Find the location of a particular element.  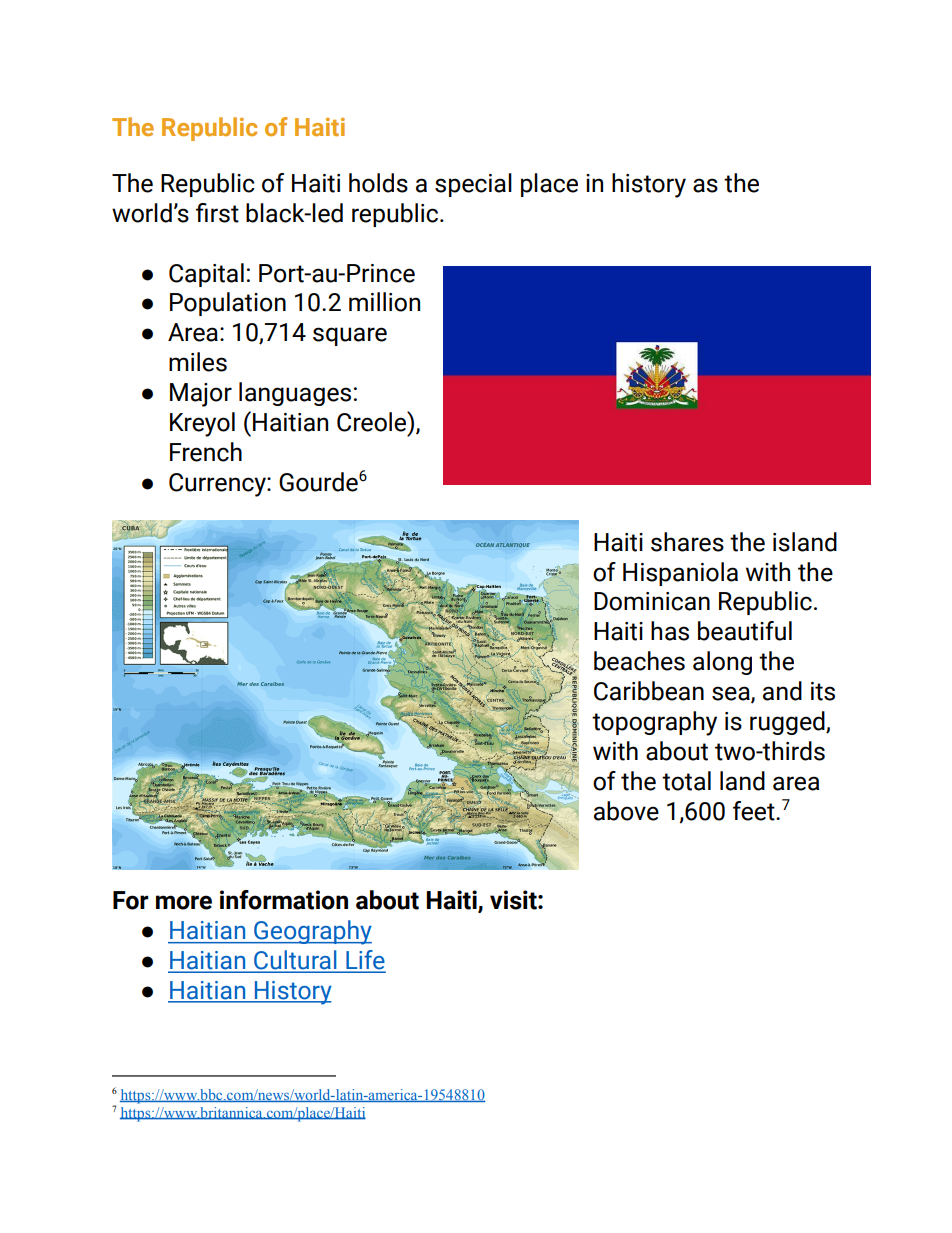

shares is located at coordinates (687, 542).
